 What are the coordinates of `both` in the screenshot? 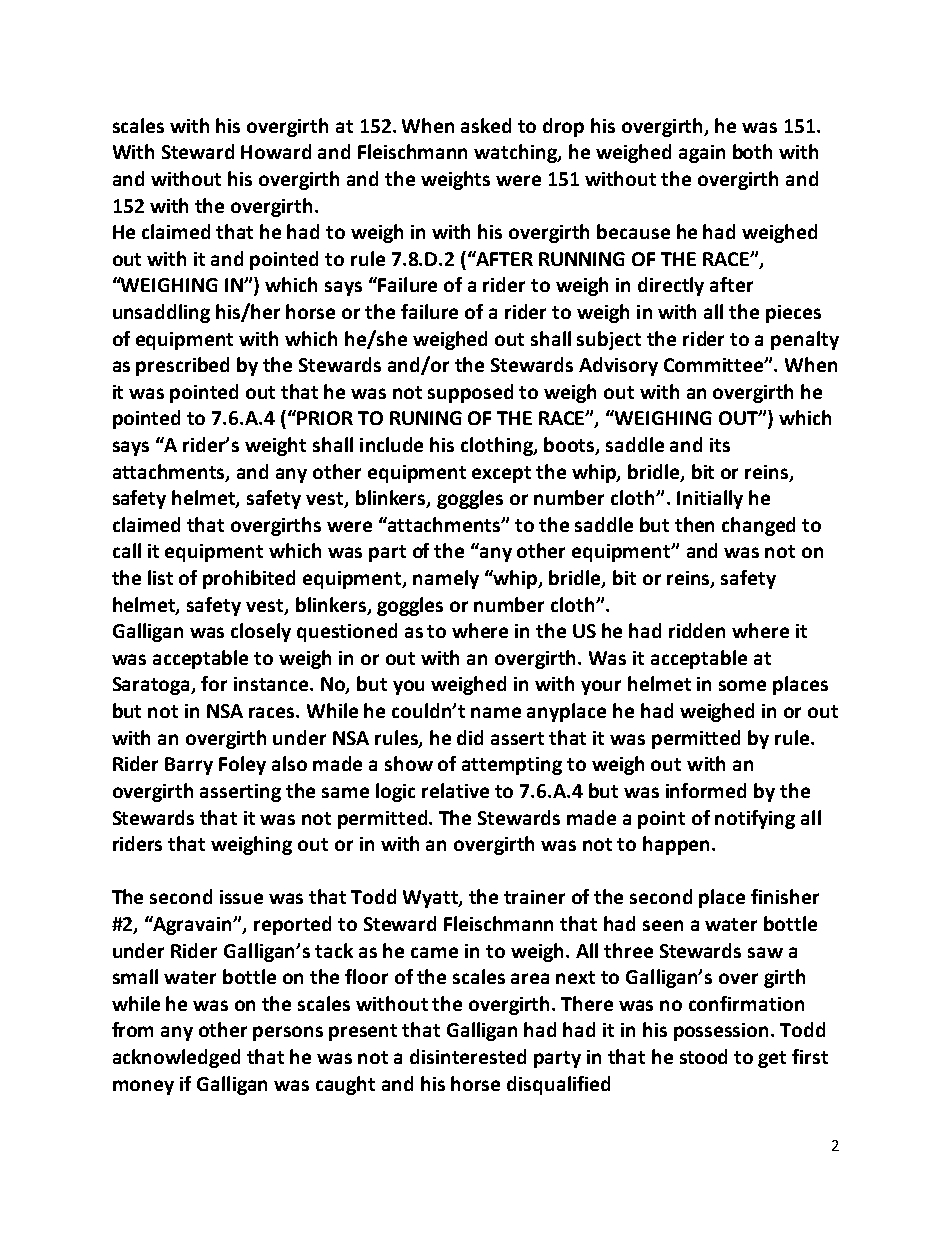 It's located at (752, 151).
